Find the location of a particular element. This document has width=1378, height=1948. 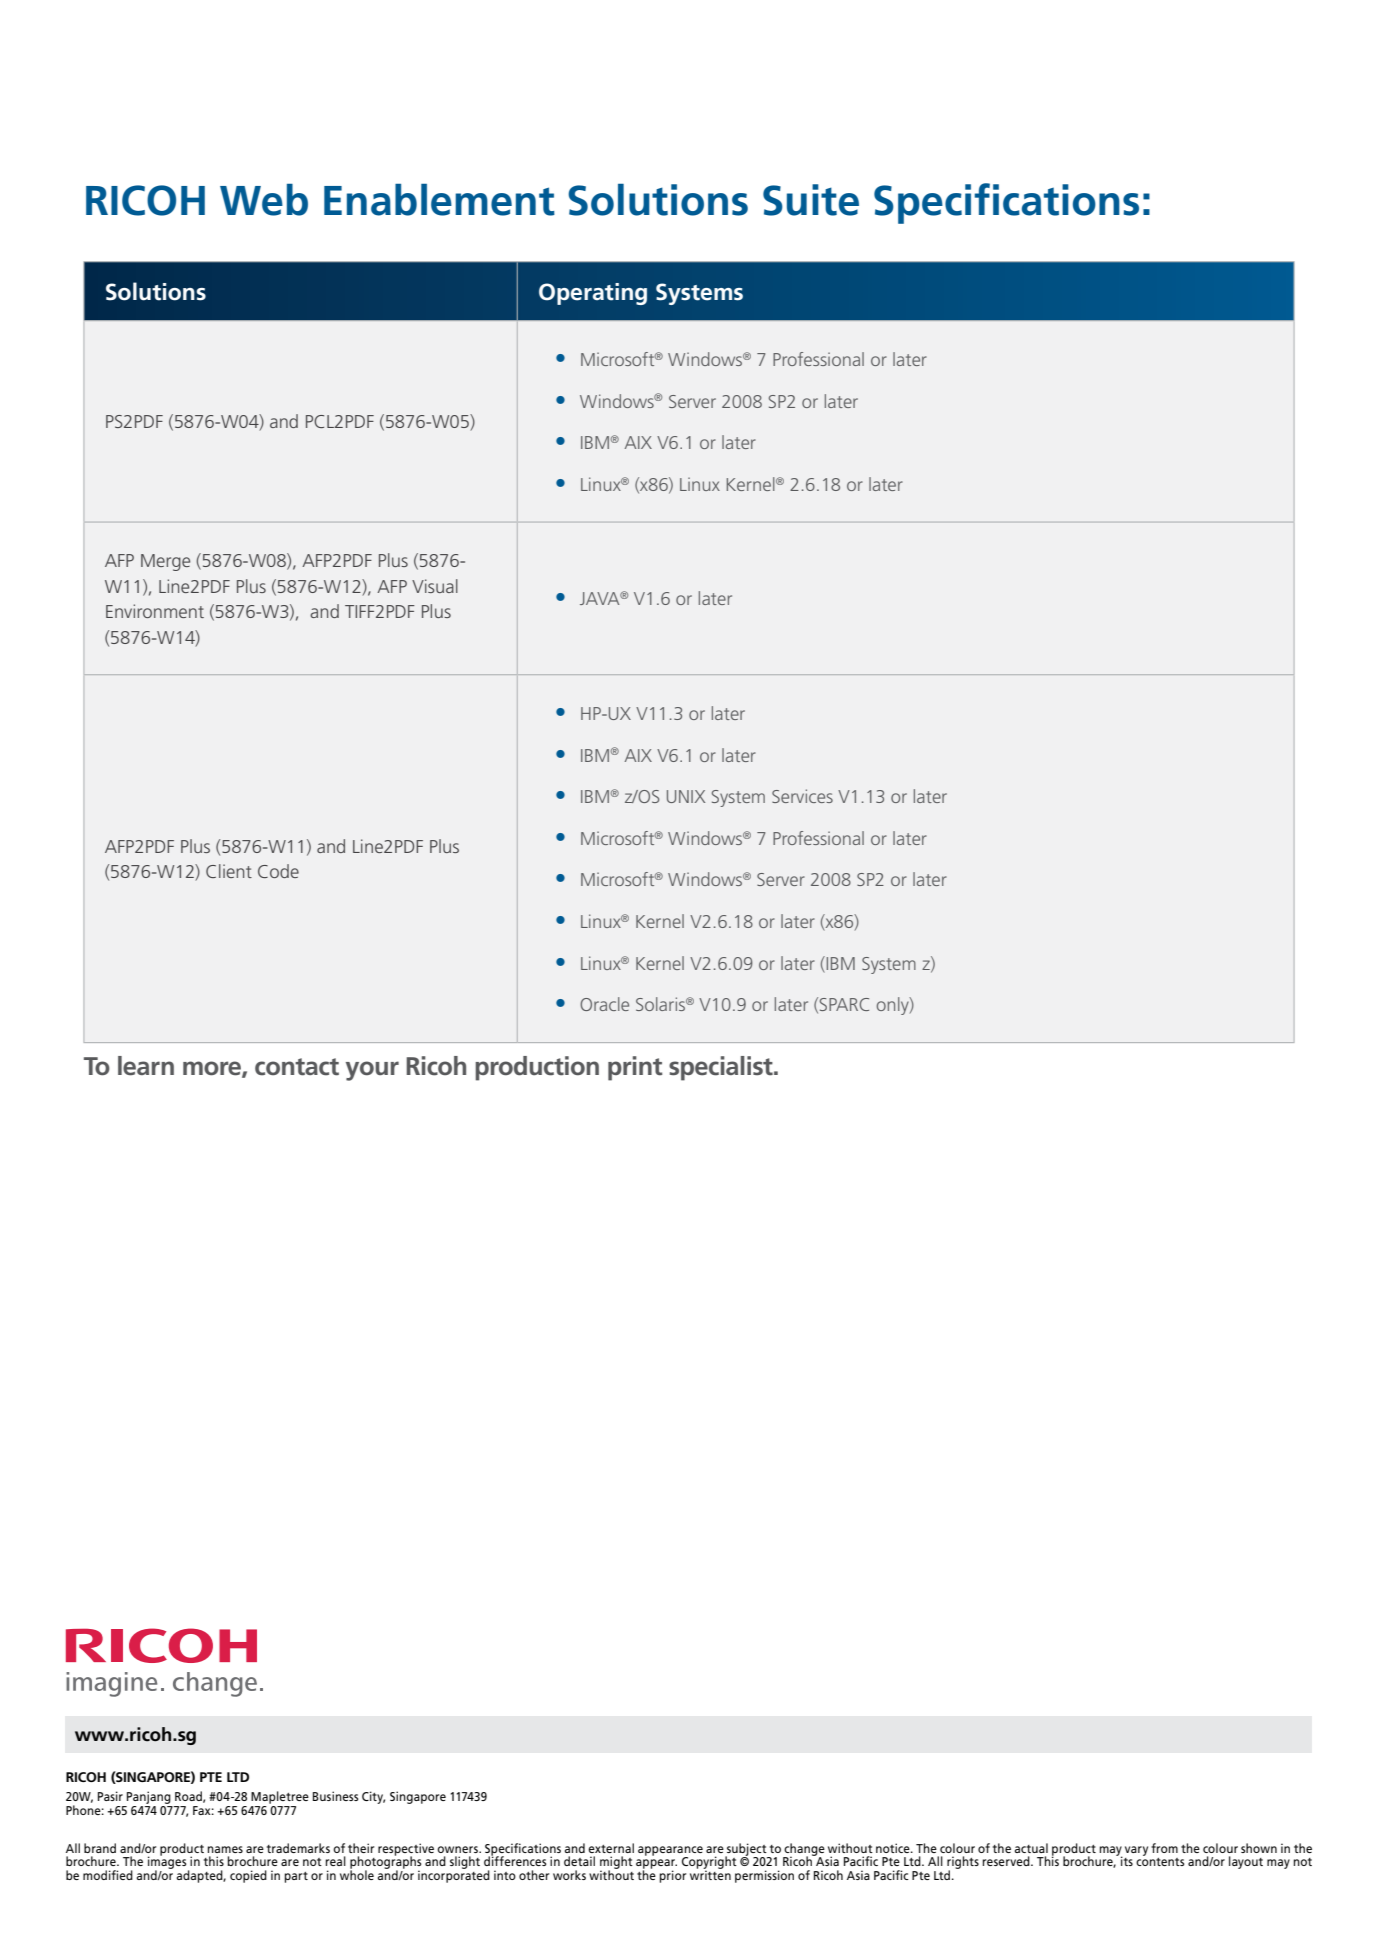

Web is located at coordinates (264, 200).
